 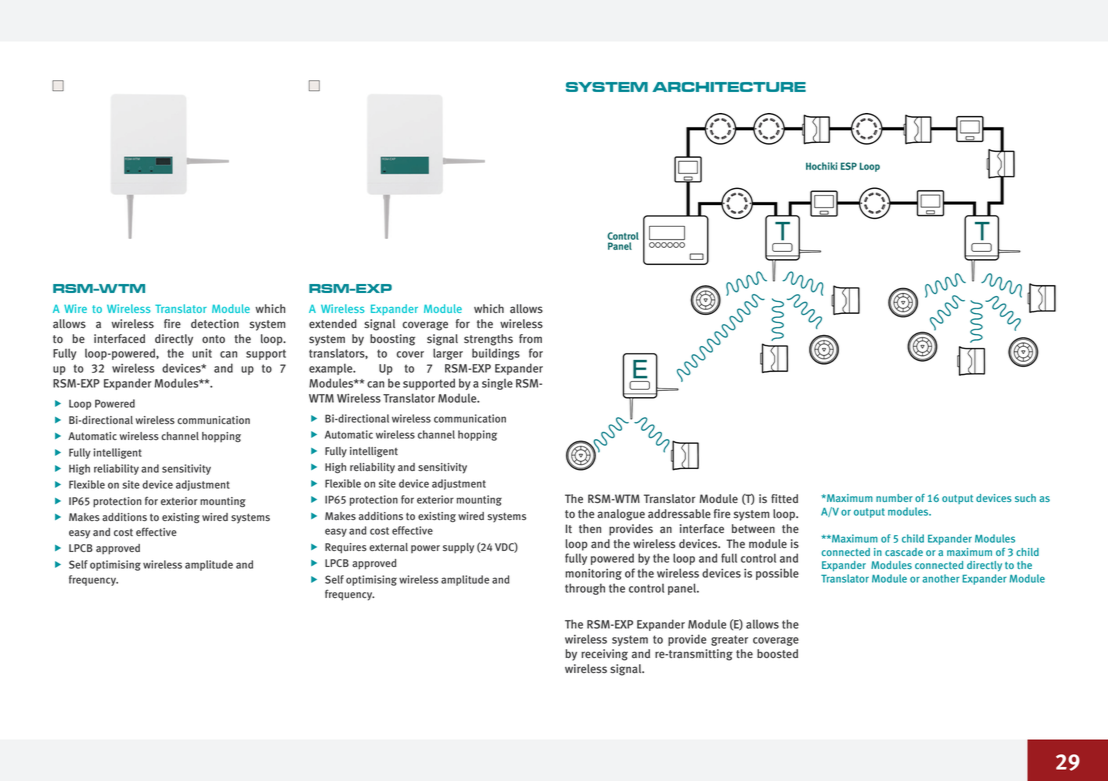 What do you see at coordinates (497, 384) in the screenshot?
I see `single` at bounding box center [497, 384].
